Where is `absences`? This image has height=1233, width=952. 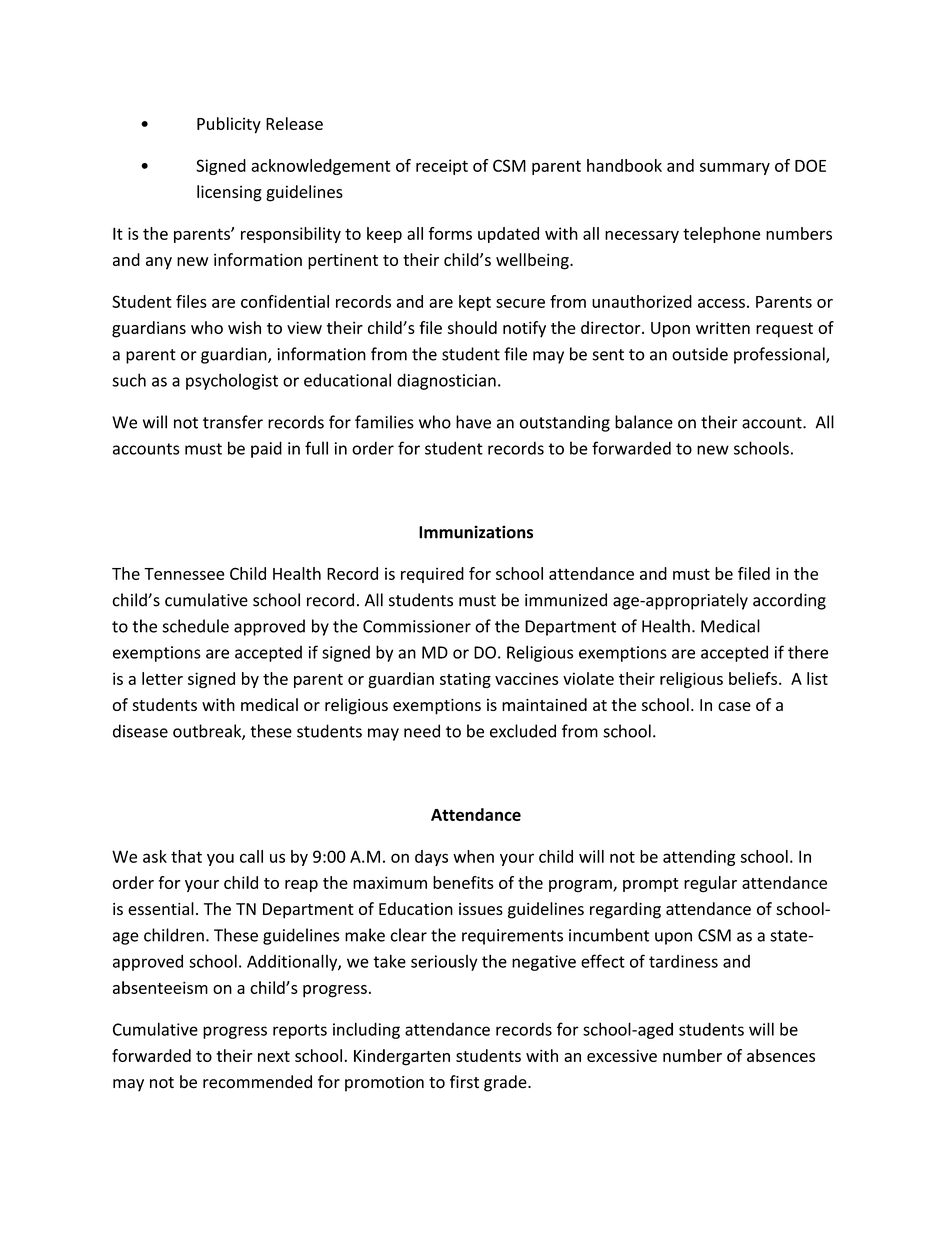
absences is located at coordinates (781, 1055).
